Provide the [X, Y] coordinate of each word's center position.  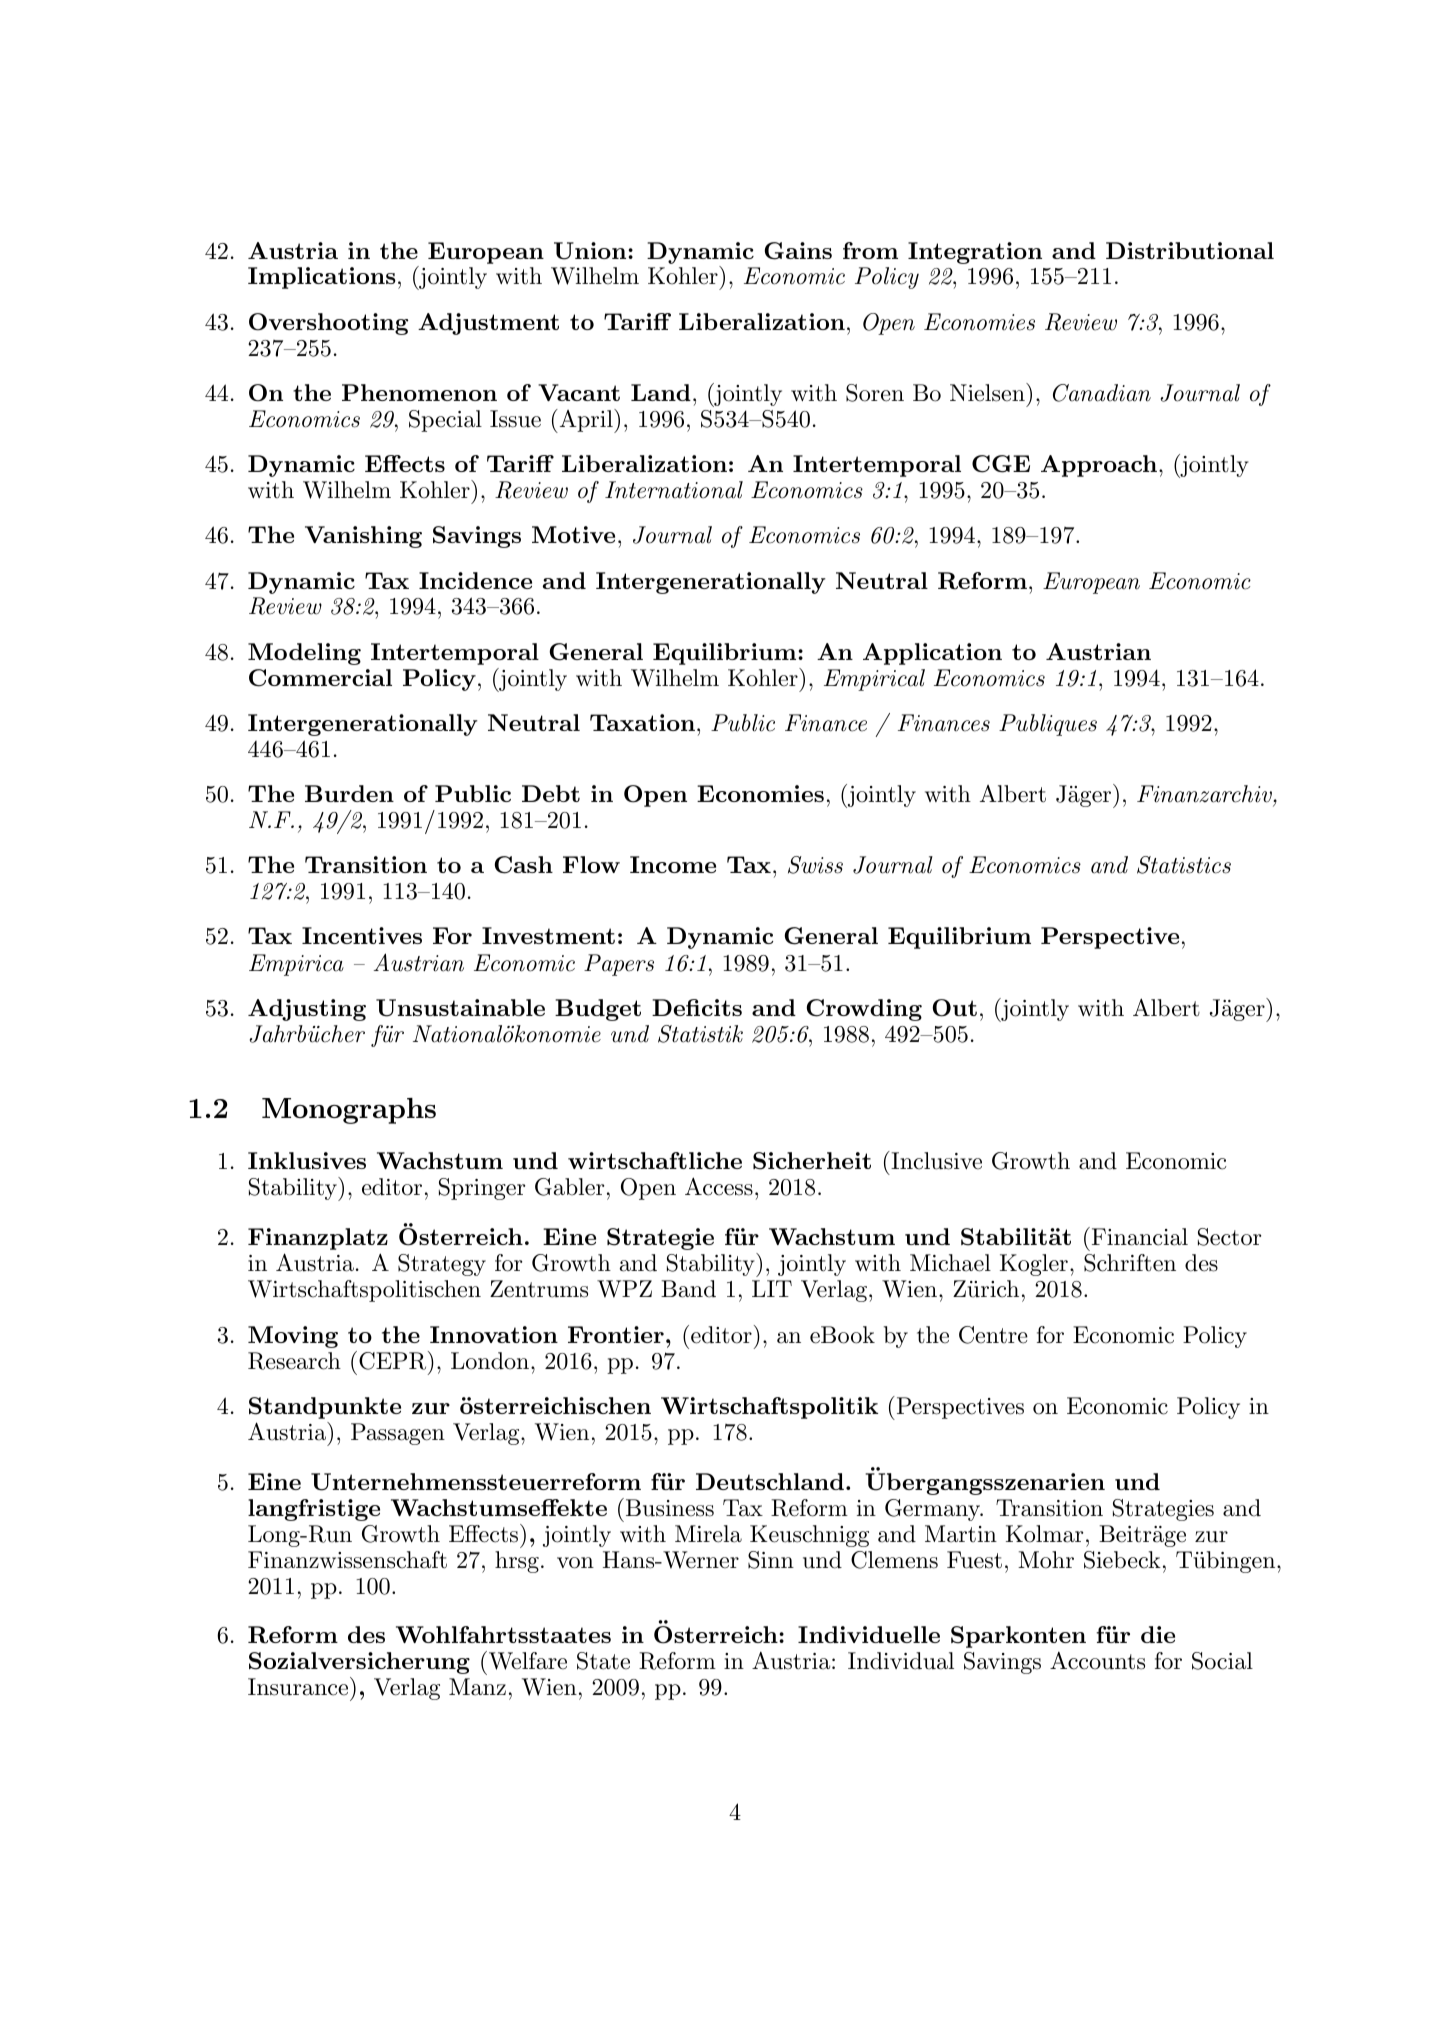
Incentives [362, 935]
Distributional [1190, 250]
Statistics [1184, 865]
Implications [322, 278]
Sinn [771, 1560]
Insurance [299, 1686]
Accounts [1097, 1661]
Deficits [697, 1007]
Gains [798, 251]
